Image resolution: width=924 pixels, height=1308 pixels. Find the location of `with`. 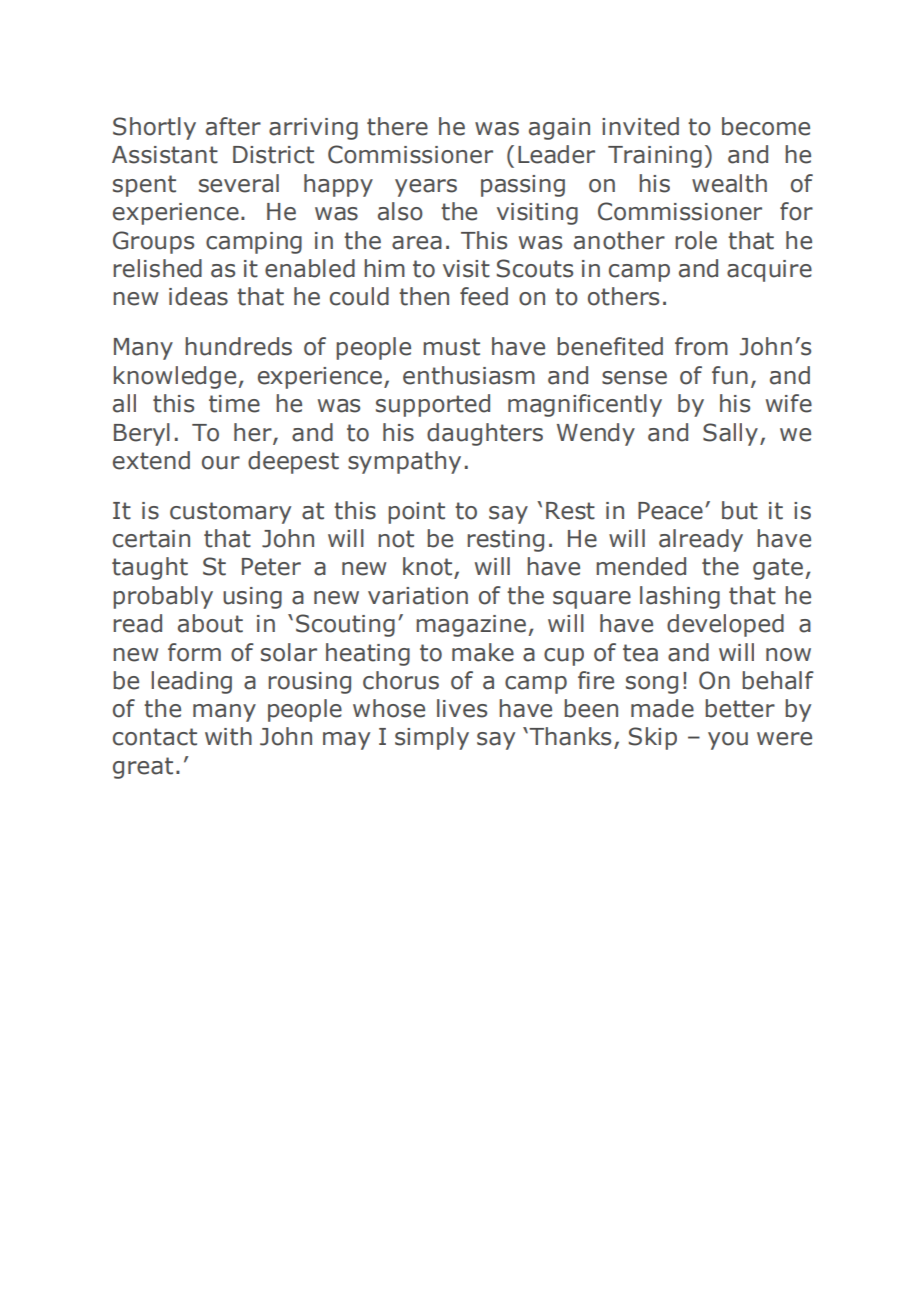

with is located at coordinates (228, 736).
